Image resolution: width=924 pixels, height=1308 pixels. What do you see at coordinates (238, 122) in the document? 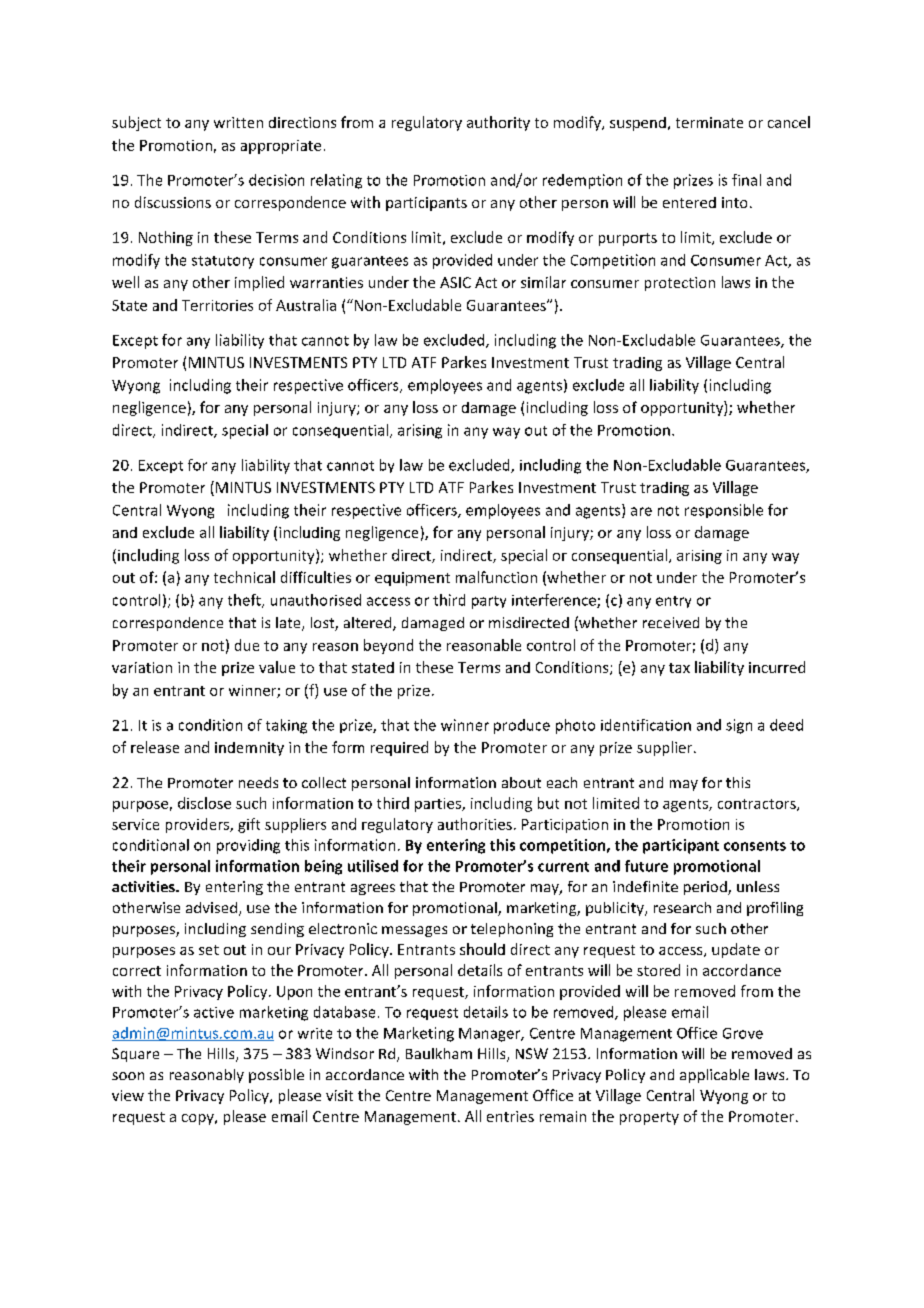
I see `written` at bounding box center [238, 122].
